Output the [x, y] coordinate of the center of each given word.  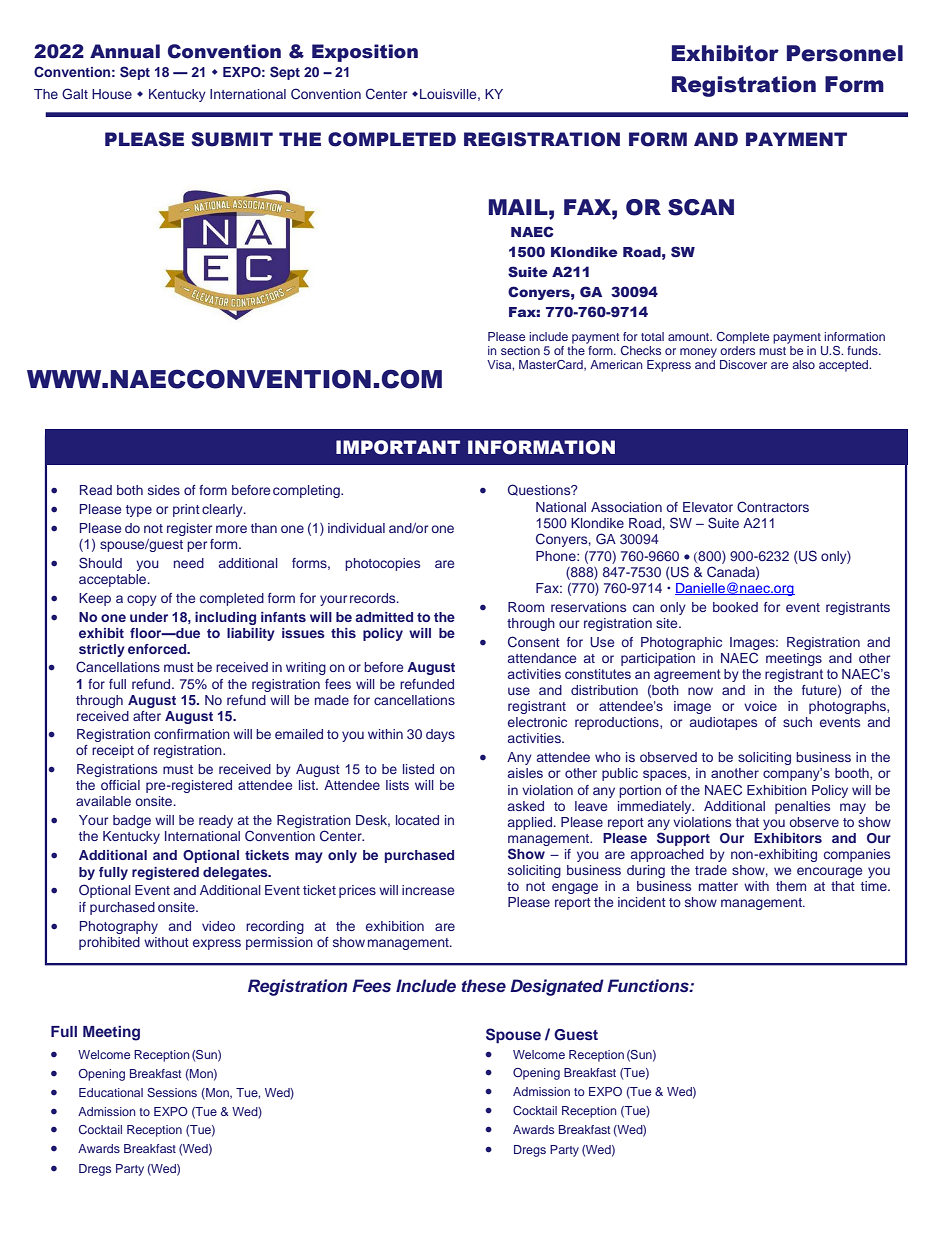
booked [735, 607]
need [189, 563]
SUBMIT [232, 139]
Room [526, 607]
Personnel [845, 53]
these [483, 985]
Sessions [172, 1092]
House [112, 94]
